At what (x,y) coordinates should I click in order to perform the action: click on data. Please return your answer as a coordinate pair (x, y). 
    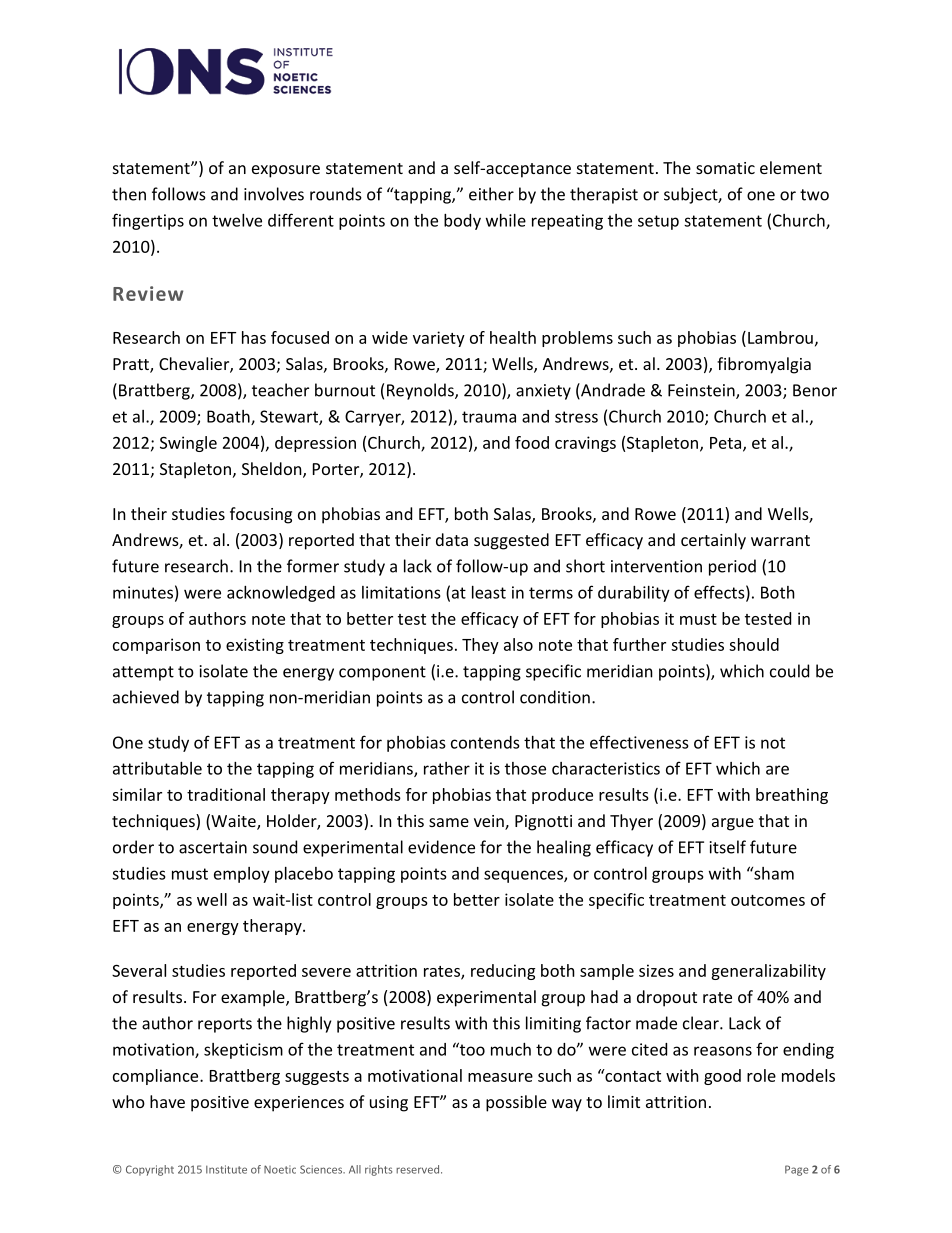
    Looking at the image, I should click on (452, 539).
